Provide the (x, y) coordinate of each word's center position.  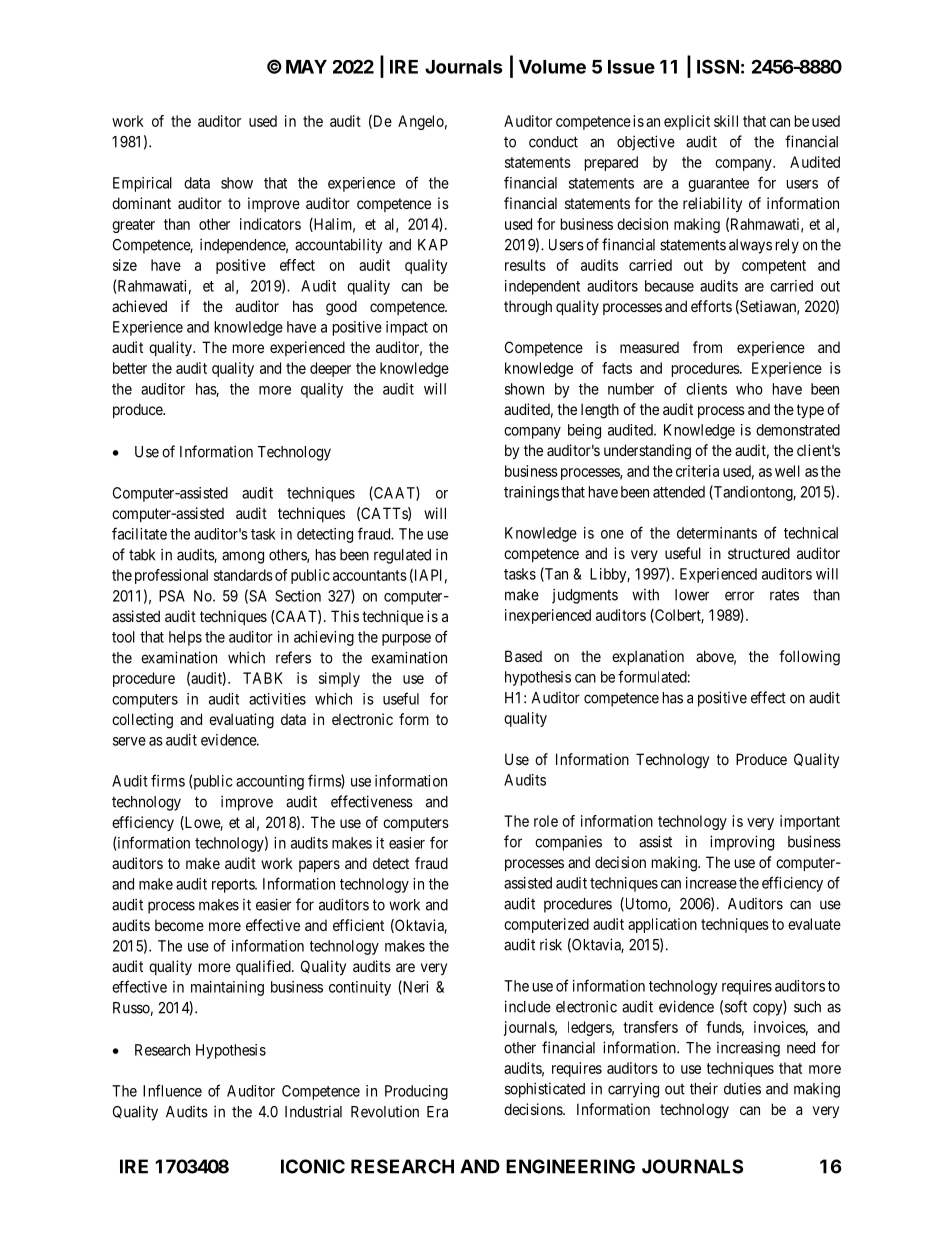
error (739, 596)
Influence (172, 1090)
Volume (552, 67)
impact (407, 328)
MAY (306, 67)
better (130, 368)
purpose (406, 640)
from (707, 347)
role (546, 821)
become (179, 925)
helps (185, 638)
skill (726, 121)
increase (711, 883)
